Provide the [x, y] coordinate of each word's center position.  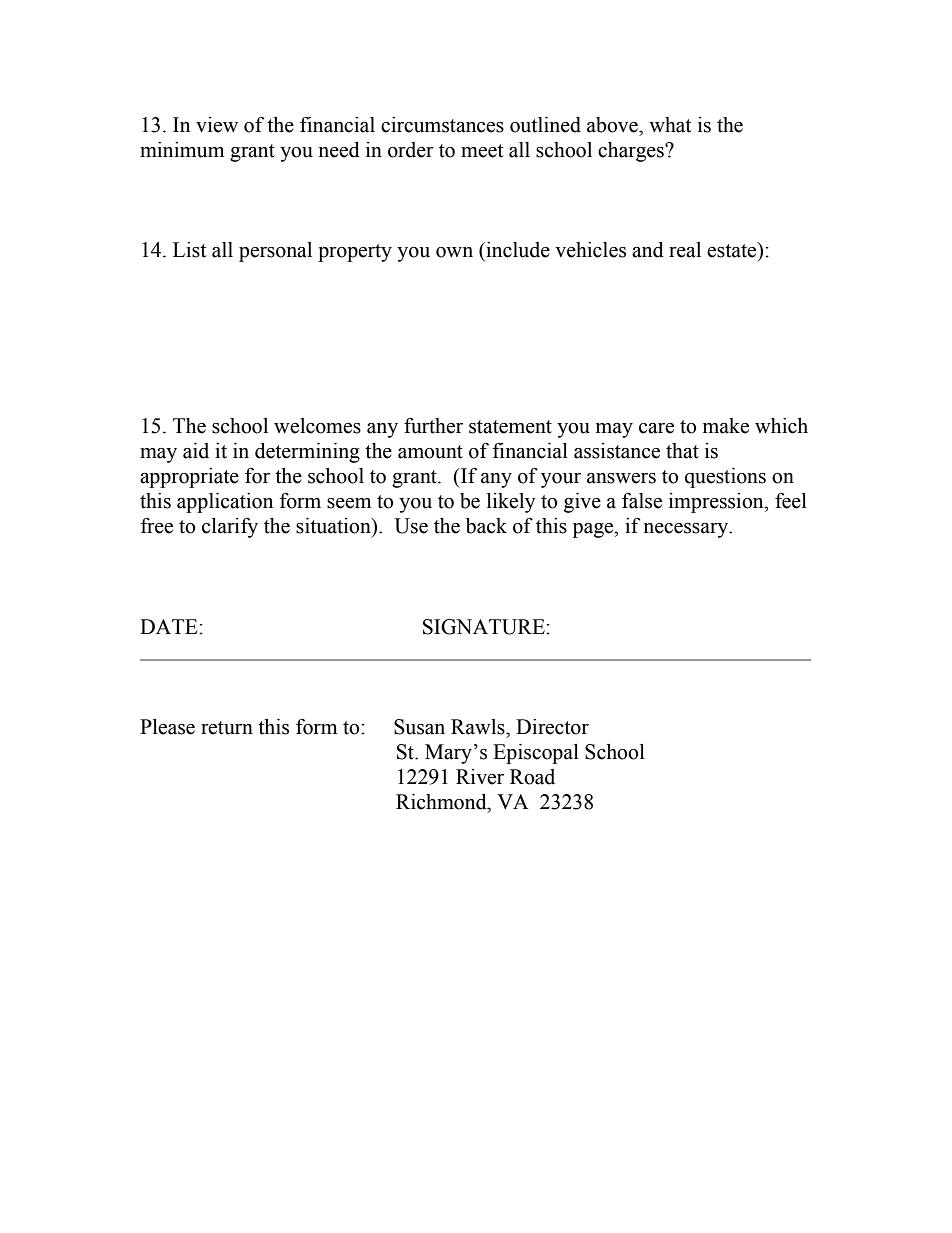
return [227, 728]
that [682, 451]
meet [482, 151]
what [670, 125]
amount [430, 452]
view [217, 125]
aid [196, 451]
